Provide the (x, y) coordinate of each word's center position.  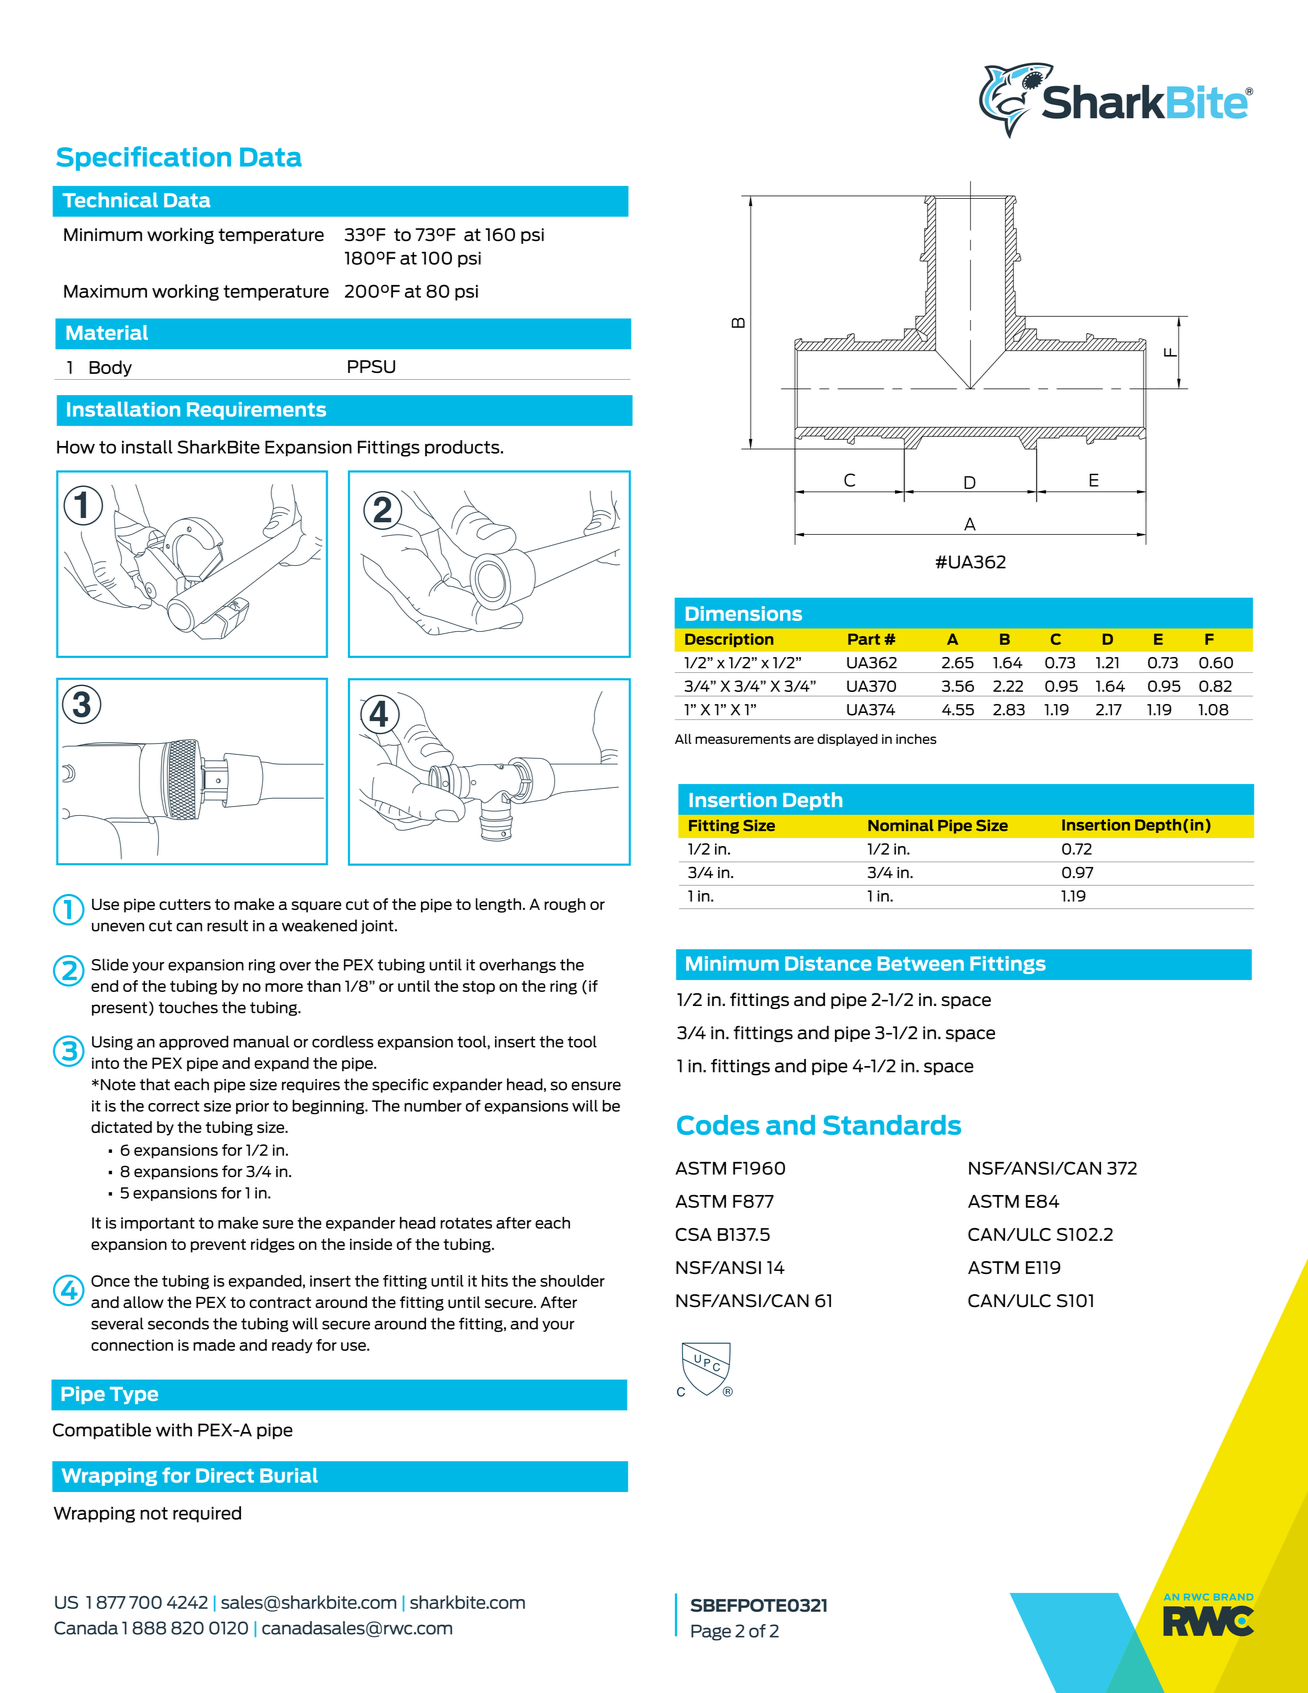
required (207, 1514)
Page (711, 1632)
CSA (694, 1234)
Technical (110, 200)
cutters (185, 904)
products (463, 448)
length (498, 905)
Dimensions (744, 613)
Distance (828, 963)
